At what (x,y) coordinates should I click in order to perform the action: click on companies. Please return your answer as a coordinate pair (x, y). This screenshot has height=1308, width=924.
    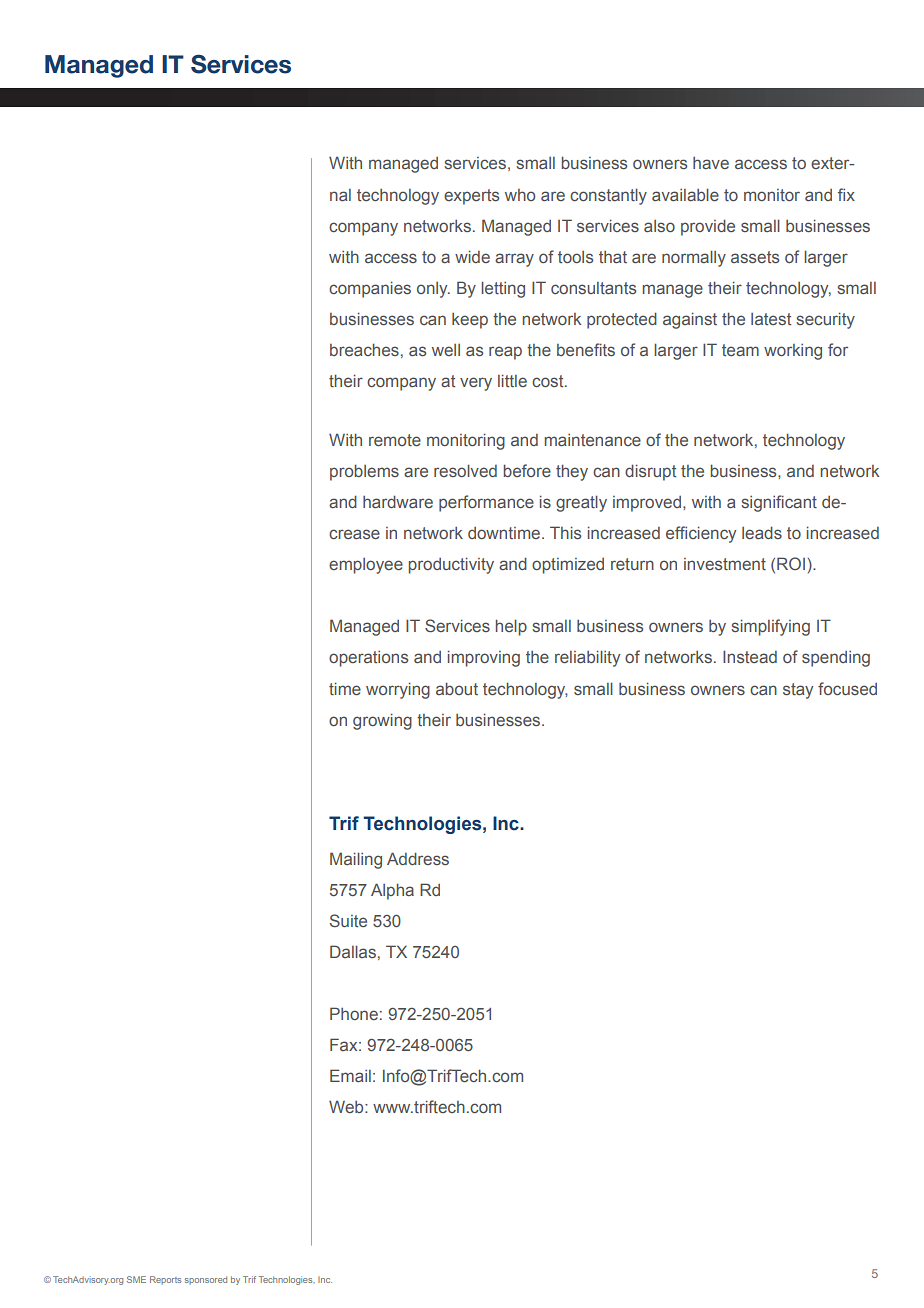
    Looking at the image, I should click on (370, 289).
